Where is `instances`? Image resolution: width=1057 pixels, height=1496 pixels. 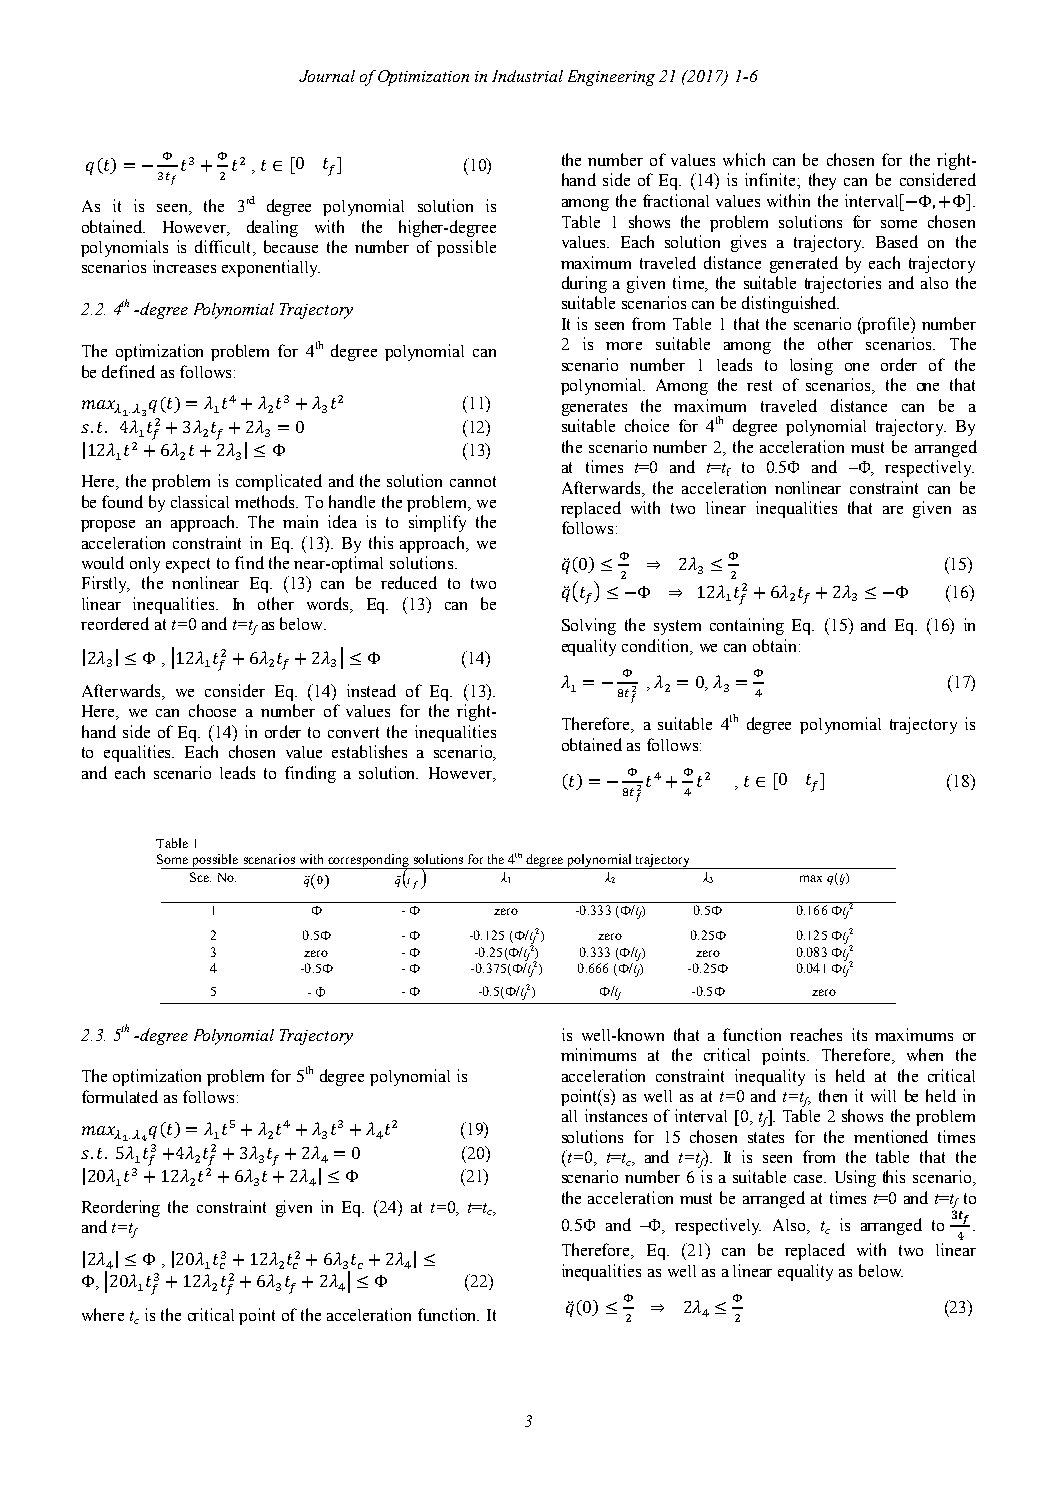
instances is located at coordinates (616, 1115).
